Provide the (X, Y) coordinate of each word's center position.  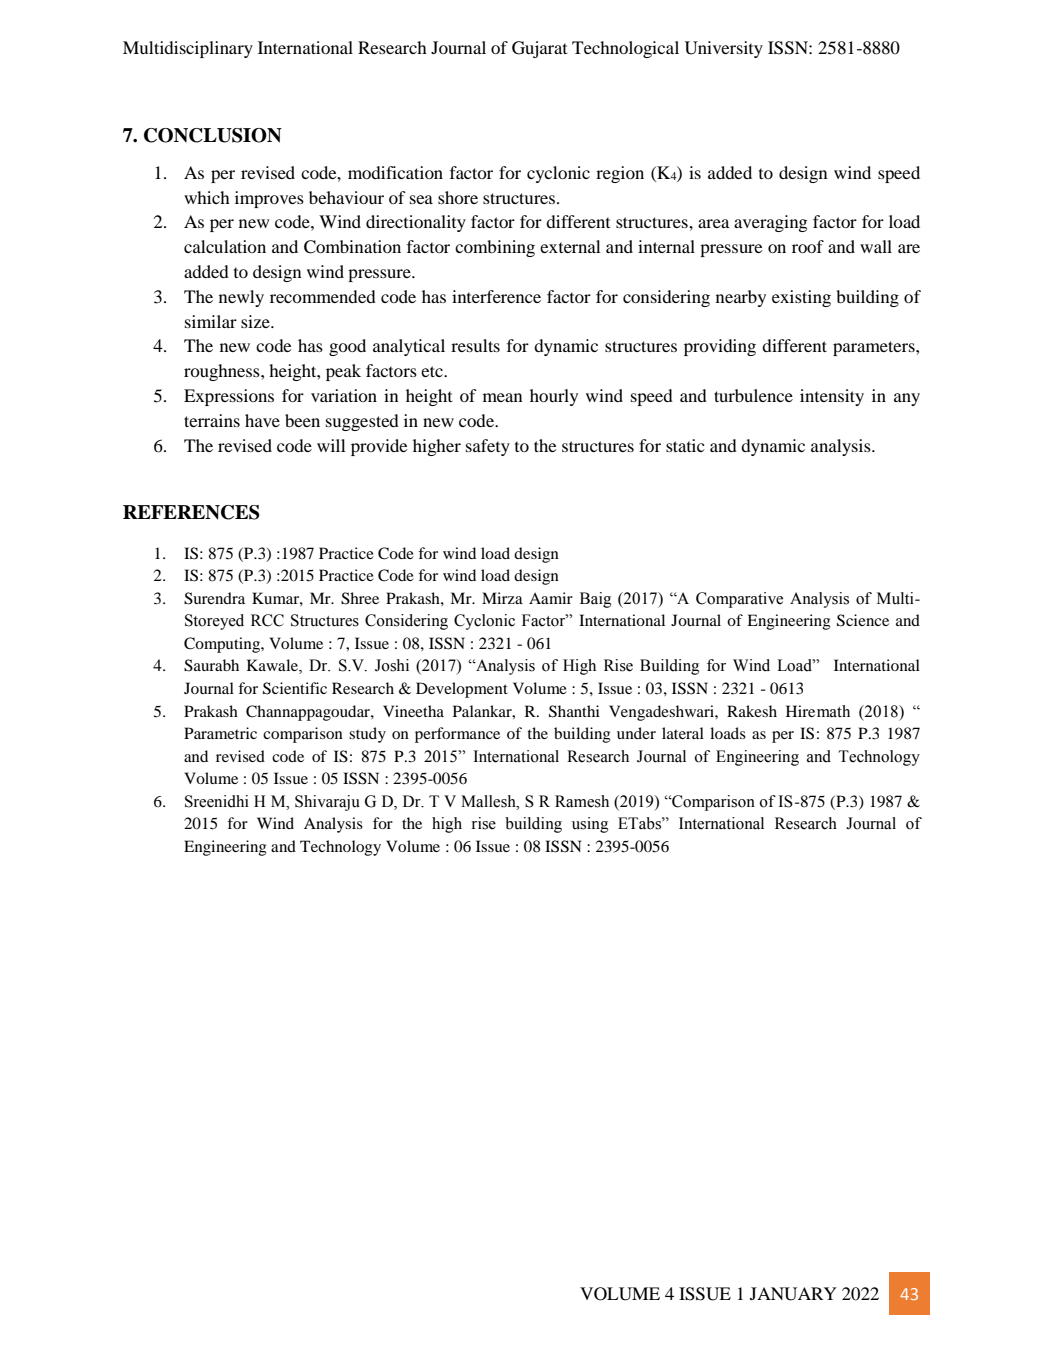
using (590, 825)
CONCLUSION (213, 135)
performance (457, 735)
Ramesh (582, 801)
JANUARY (793, 1294)
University (724, 49)
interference (496, 296)
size (256, 321)
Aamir (551, 598)
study (367, 735)
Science (863, 620)
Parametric (220, 733)
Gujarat (539, 49)
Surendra (214, 598)
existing (801, 298)
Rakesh (752, 711)
